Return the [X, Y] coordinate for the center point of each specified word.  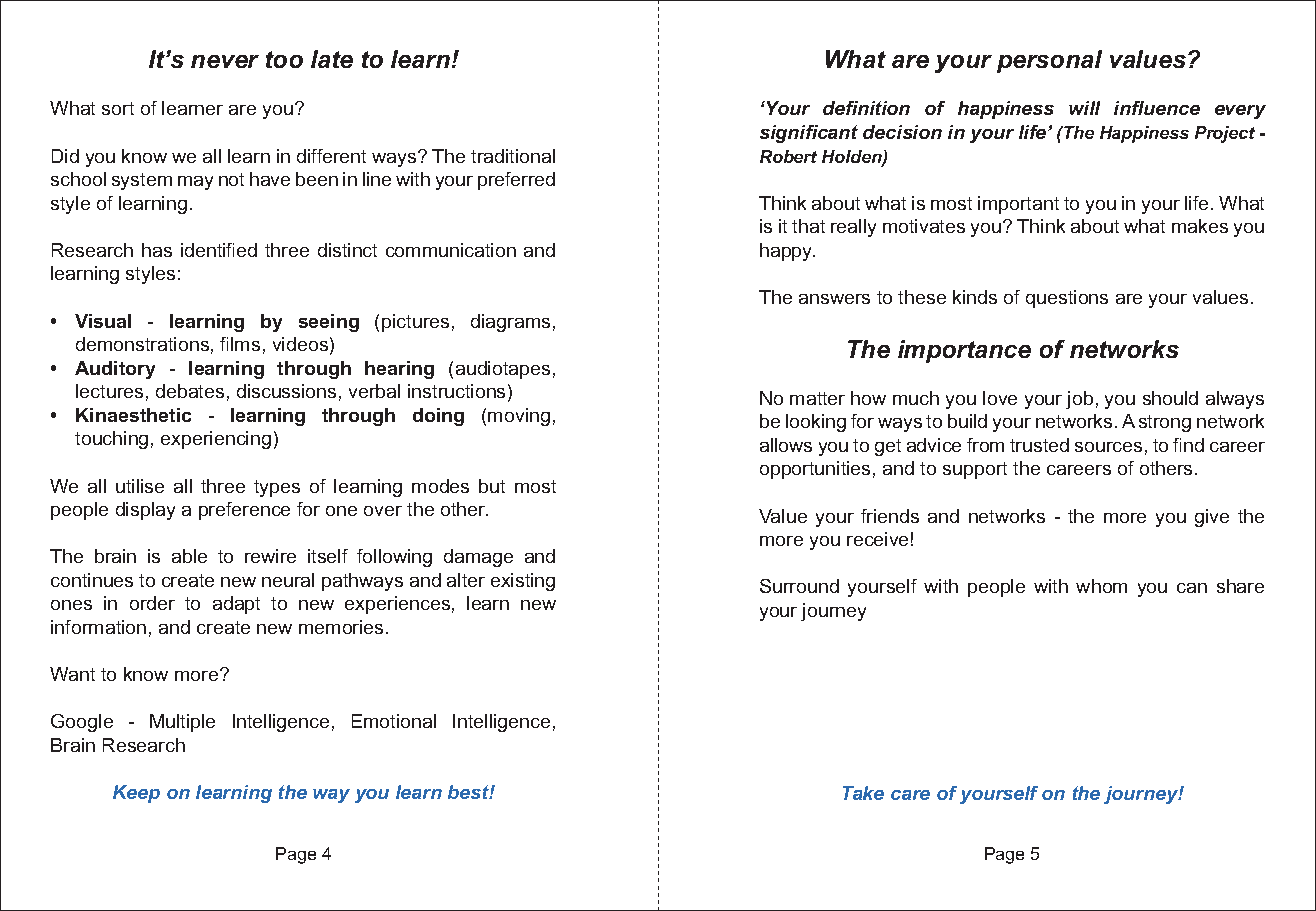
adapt [236, 605]
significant [809, 134]
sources [1108, 447]
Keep [136, 794]
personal [1049, 61]
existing [523, 582]
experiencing [216, 440]
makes [1200, 226]
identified [219, 250]
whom [1101, 586]
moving [519, 417]
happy [787, 252]
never [225, 61]
